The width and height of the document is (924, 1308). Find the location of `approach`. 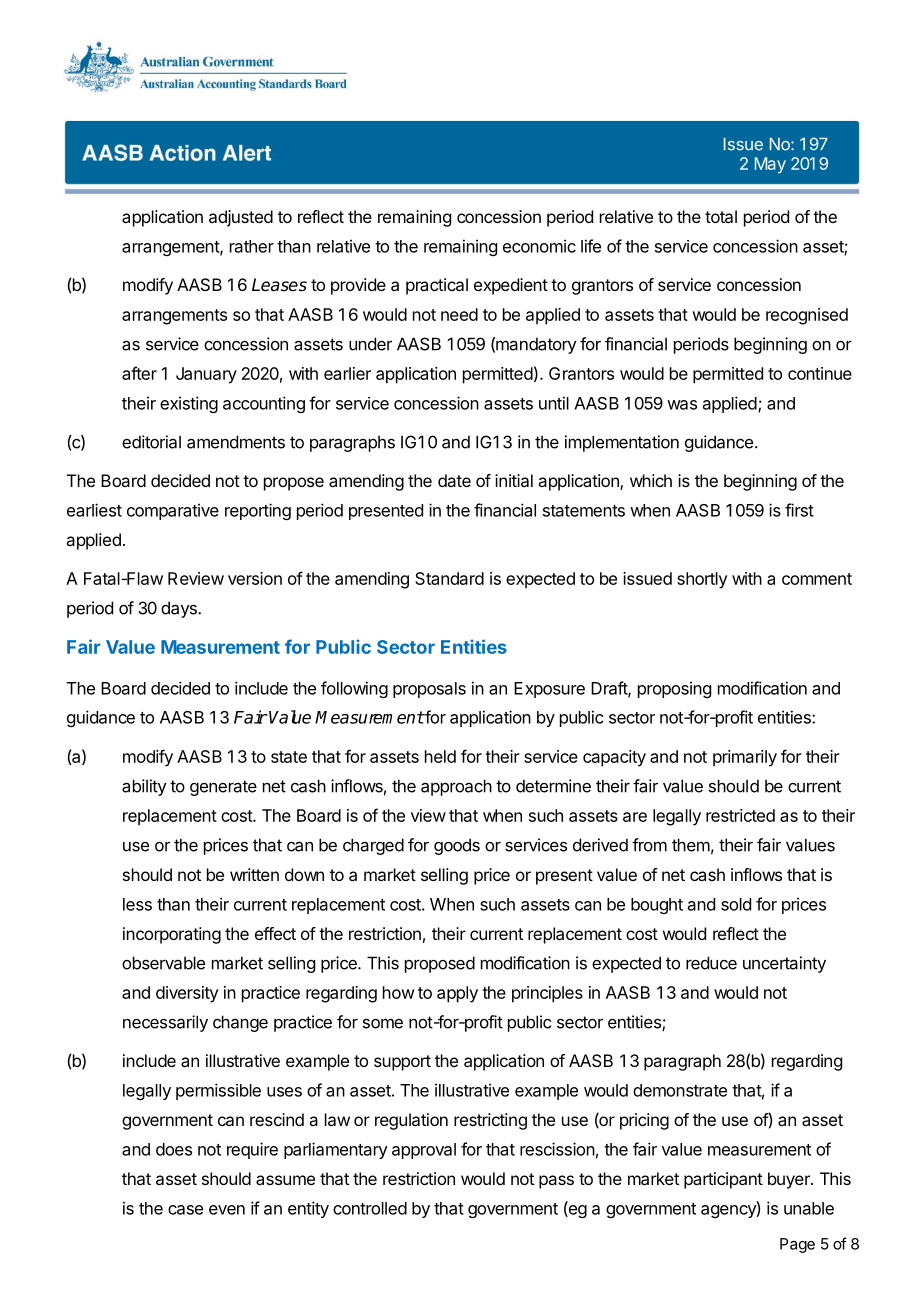

approach is located at coordinates (456, 787).
